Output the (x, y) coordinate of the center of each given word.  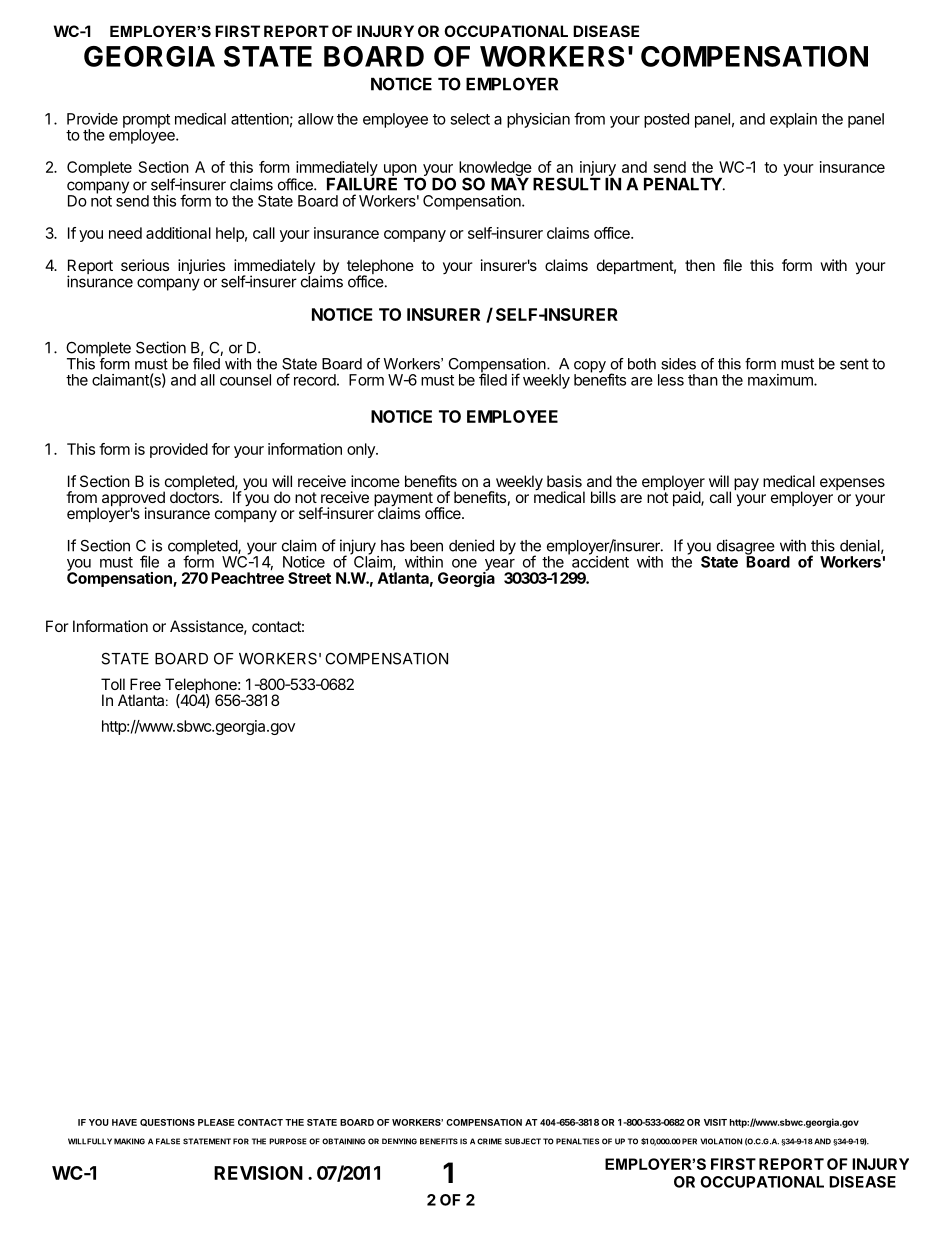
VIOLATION (721, 1141)
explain (793, 120)
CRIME (489, 1141)
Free (145, 684)
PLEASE (216, 1122)
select (470, 119)
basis (564, 481)
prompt (146, 122)
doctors (195, 496)
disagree (746, 548)
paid (687, 497)
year (500, 566)
